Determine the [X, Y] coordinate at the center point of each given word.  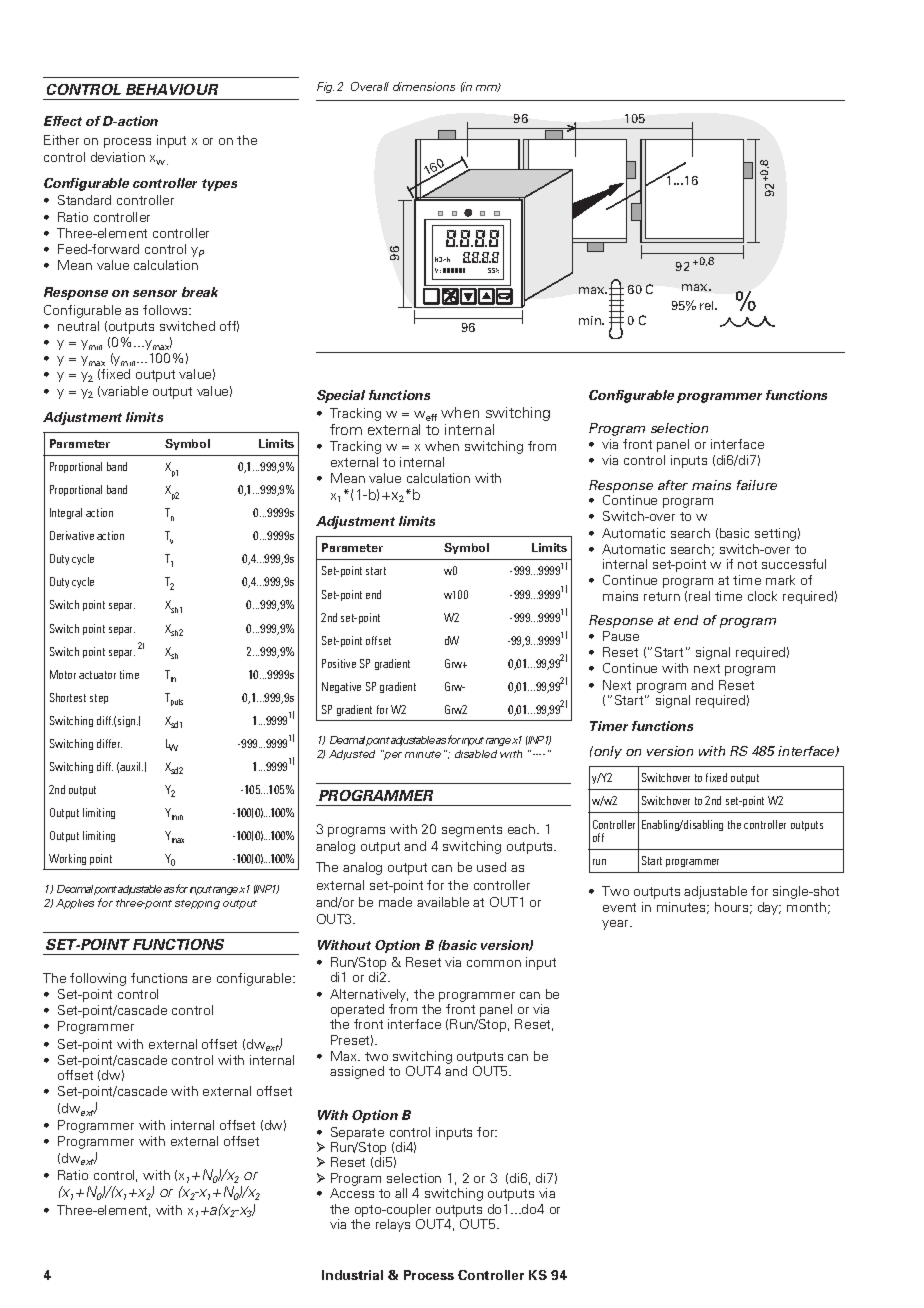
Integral [66, 513]
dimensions [424, 86]
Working [67, 859]
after [673, 485]
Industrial [352, 1275]
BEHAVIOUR [172, 89]
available [443, 902]
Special [341, 396]
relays [393, 1225]
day [769, 908]
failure [757, 485]
